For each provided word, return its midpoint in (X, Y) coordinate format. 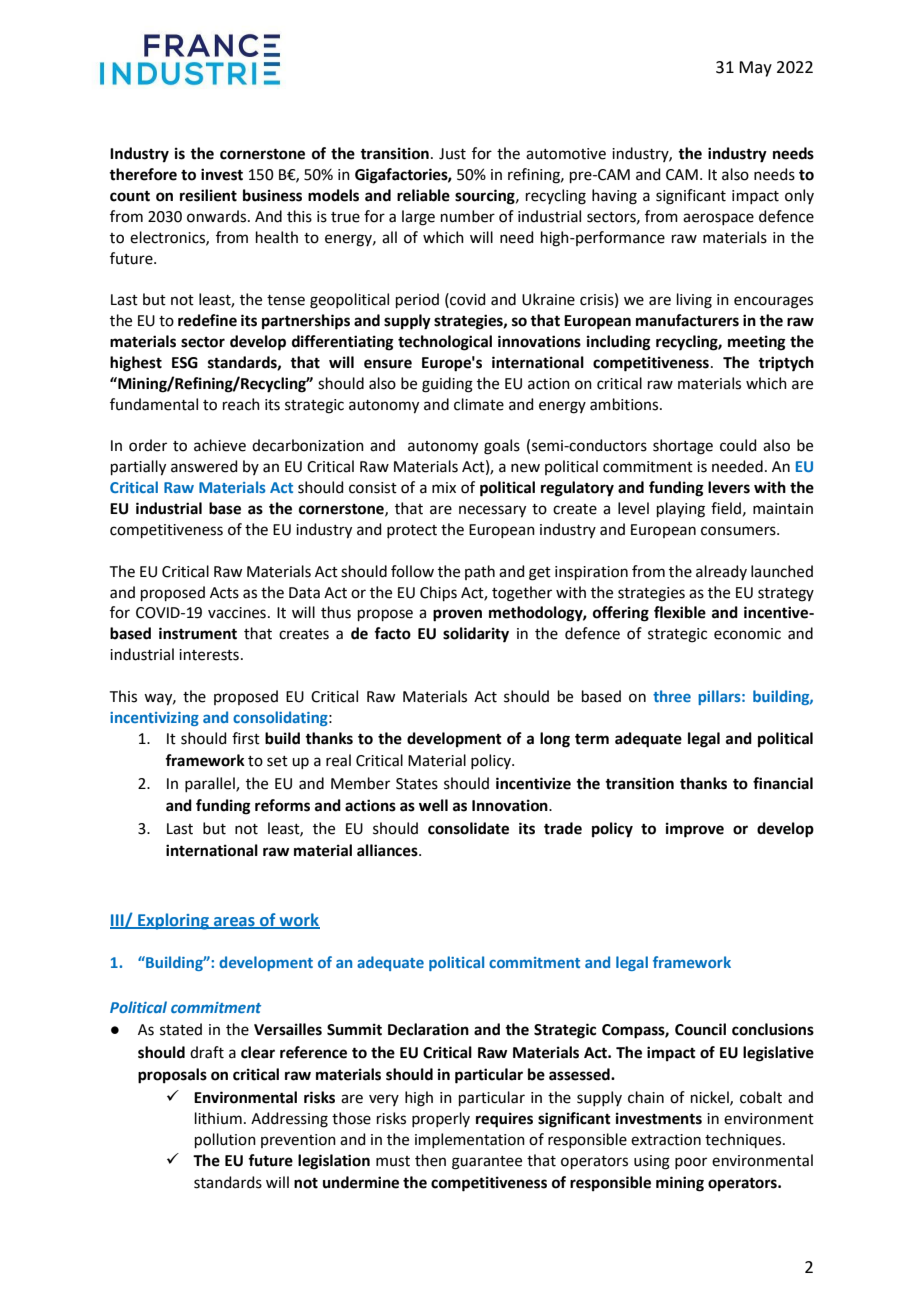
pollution (225, 1140)
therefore (143, 174)
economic (747, 634)
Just (452, 154)
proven (457, 615)
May (755, 69)
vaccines (237, 613)
